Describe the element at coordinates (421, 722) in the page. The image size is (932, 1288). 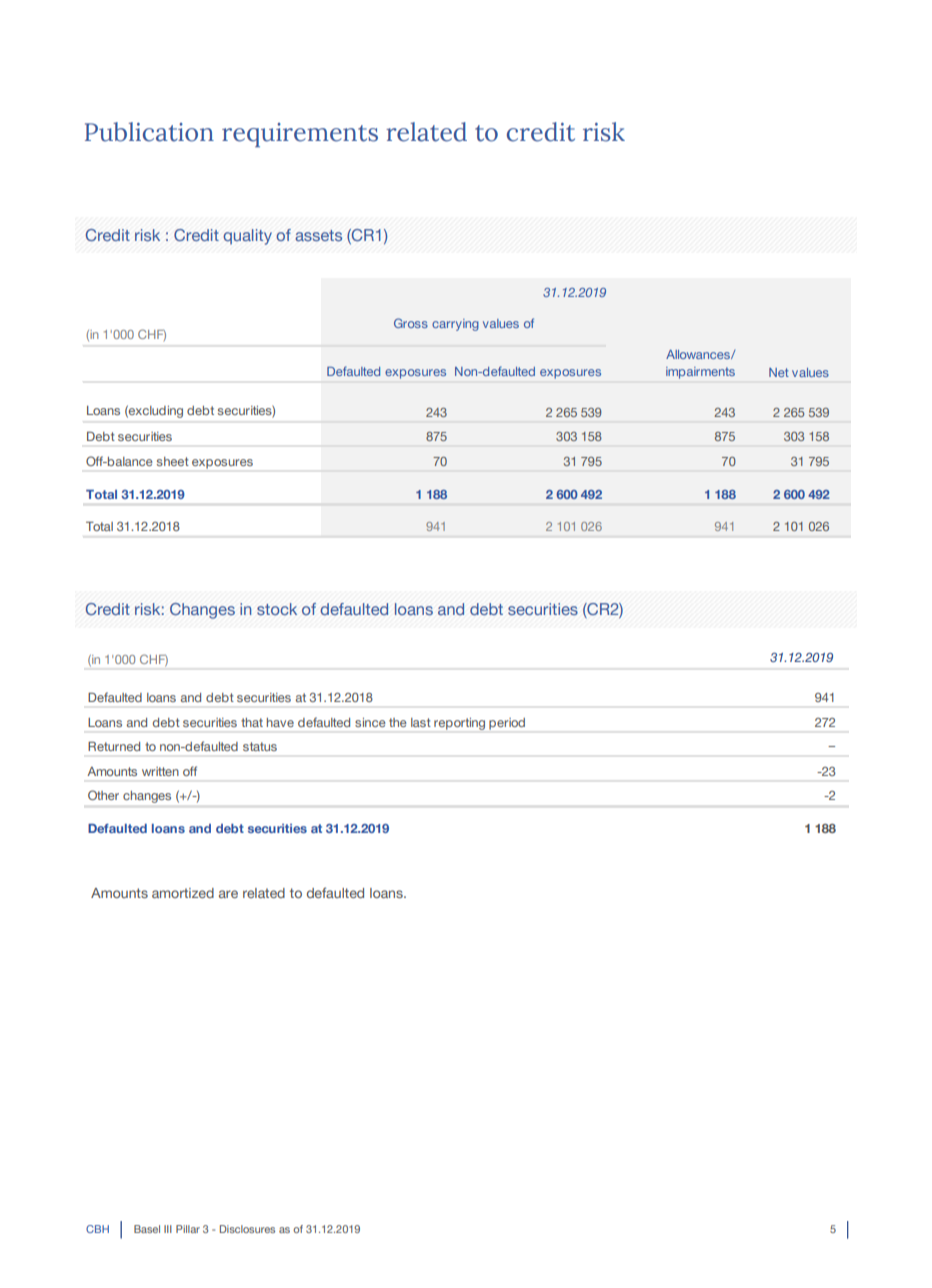
I see `last` at that location.
